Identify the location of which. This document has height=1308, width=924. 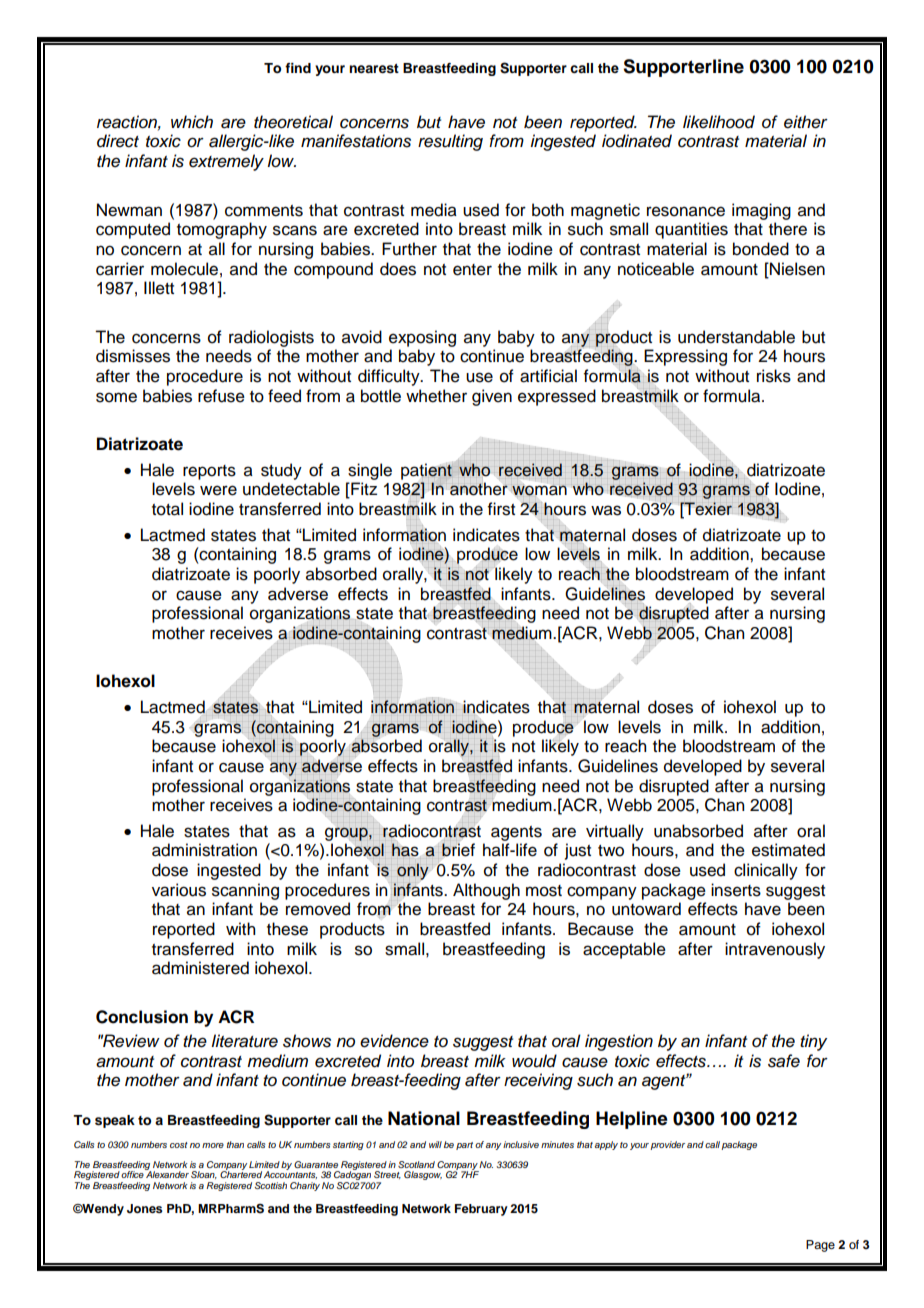
(192, 122).
